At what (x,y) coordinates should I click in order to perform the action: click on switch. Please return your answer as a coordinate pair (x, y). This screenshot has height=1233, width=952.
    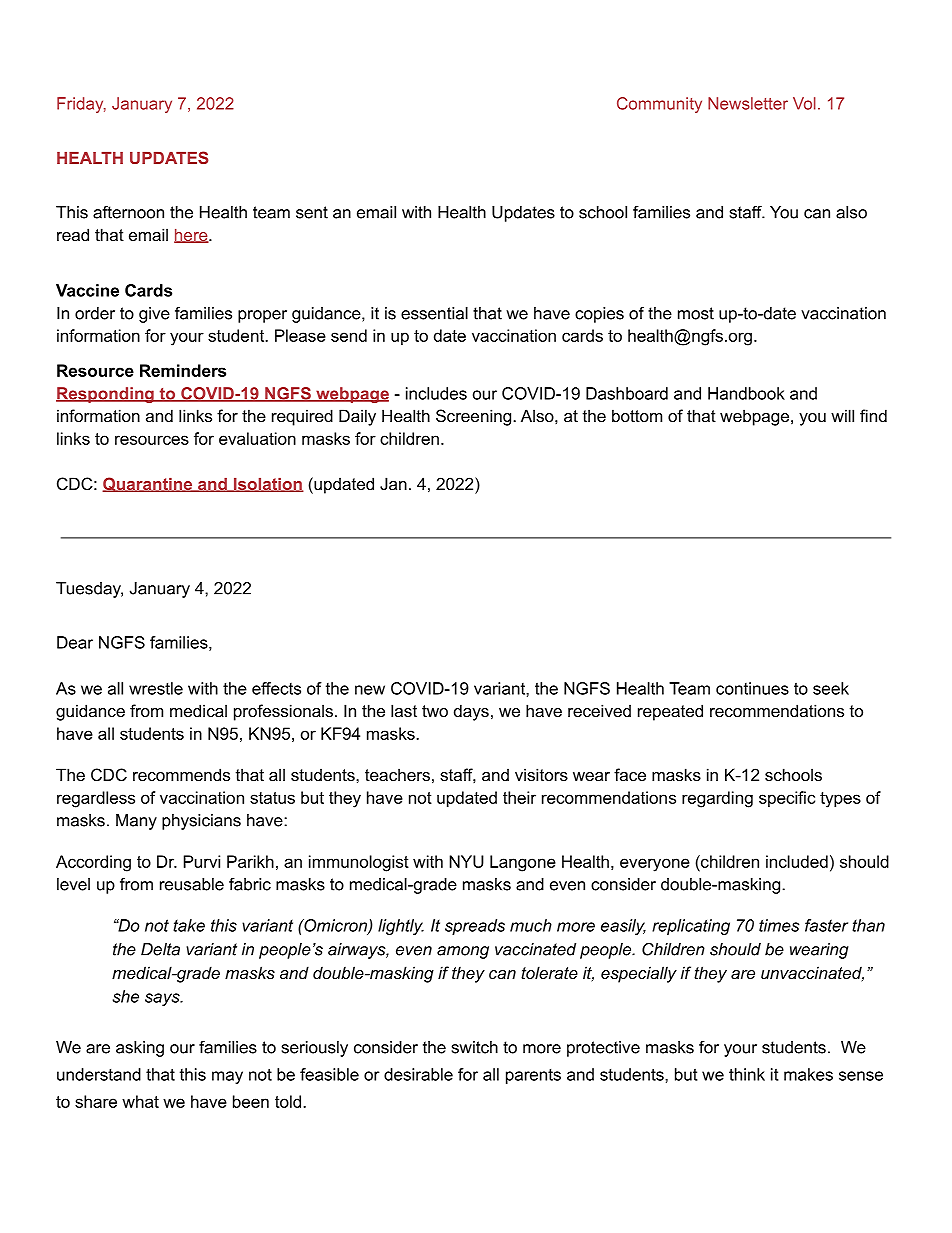
    Looking at the image, I should click on (475, 1047).
